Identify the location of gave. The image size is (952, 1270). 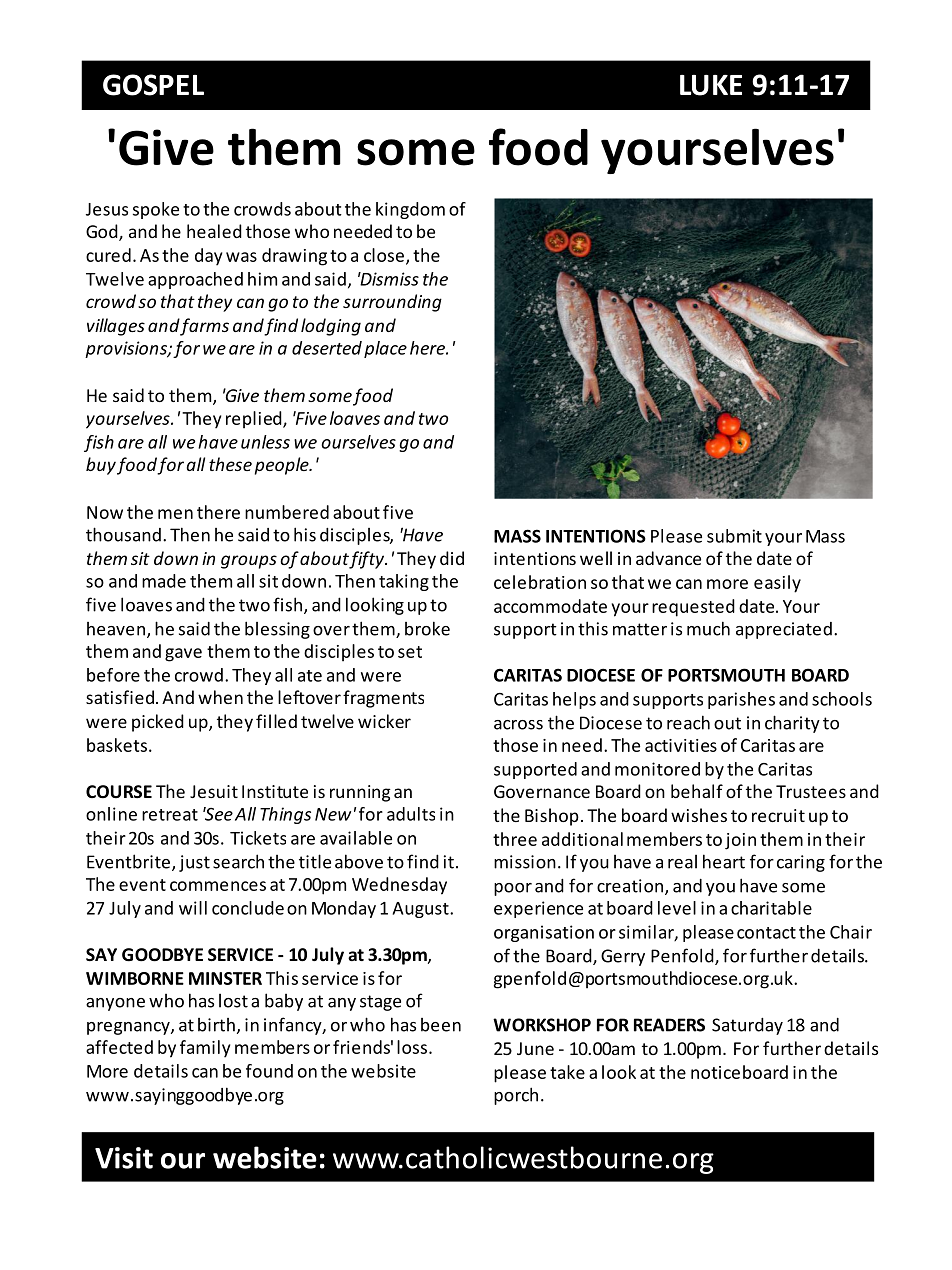
(183, 655).
